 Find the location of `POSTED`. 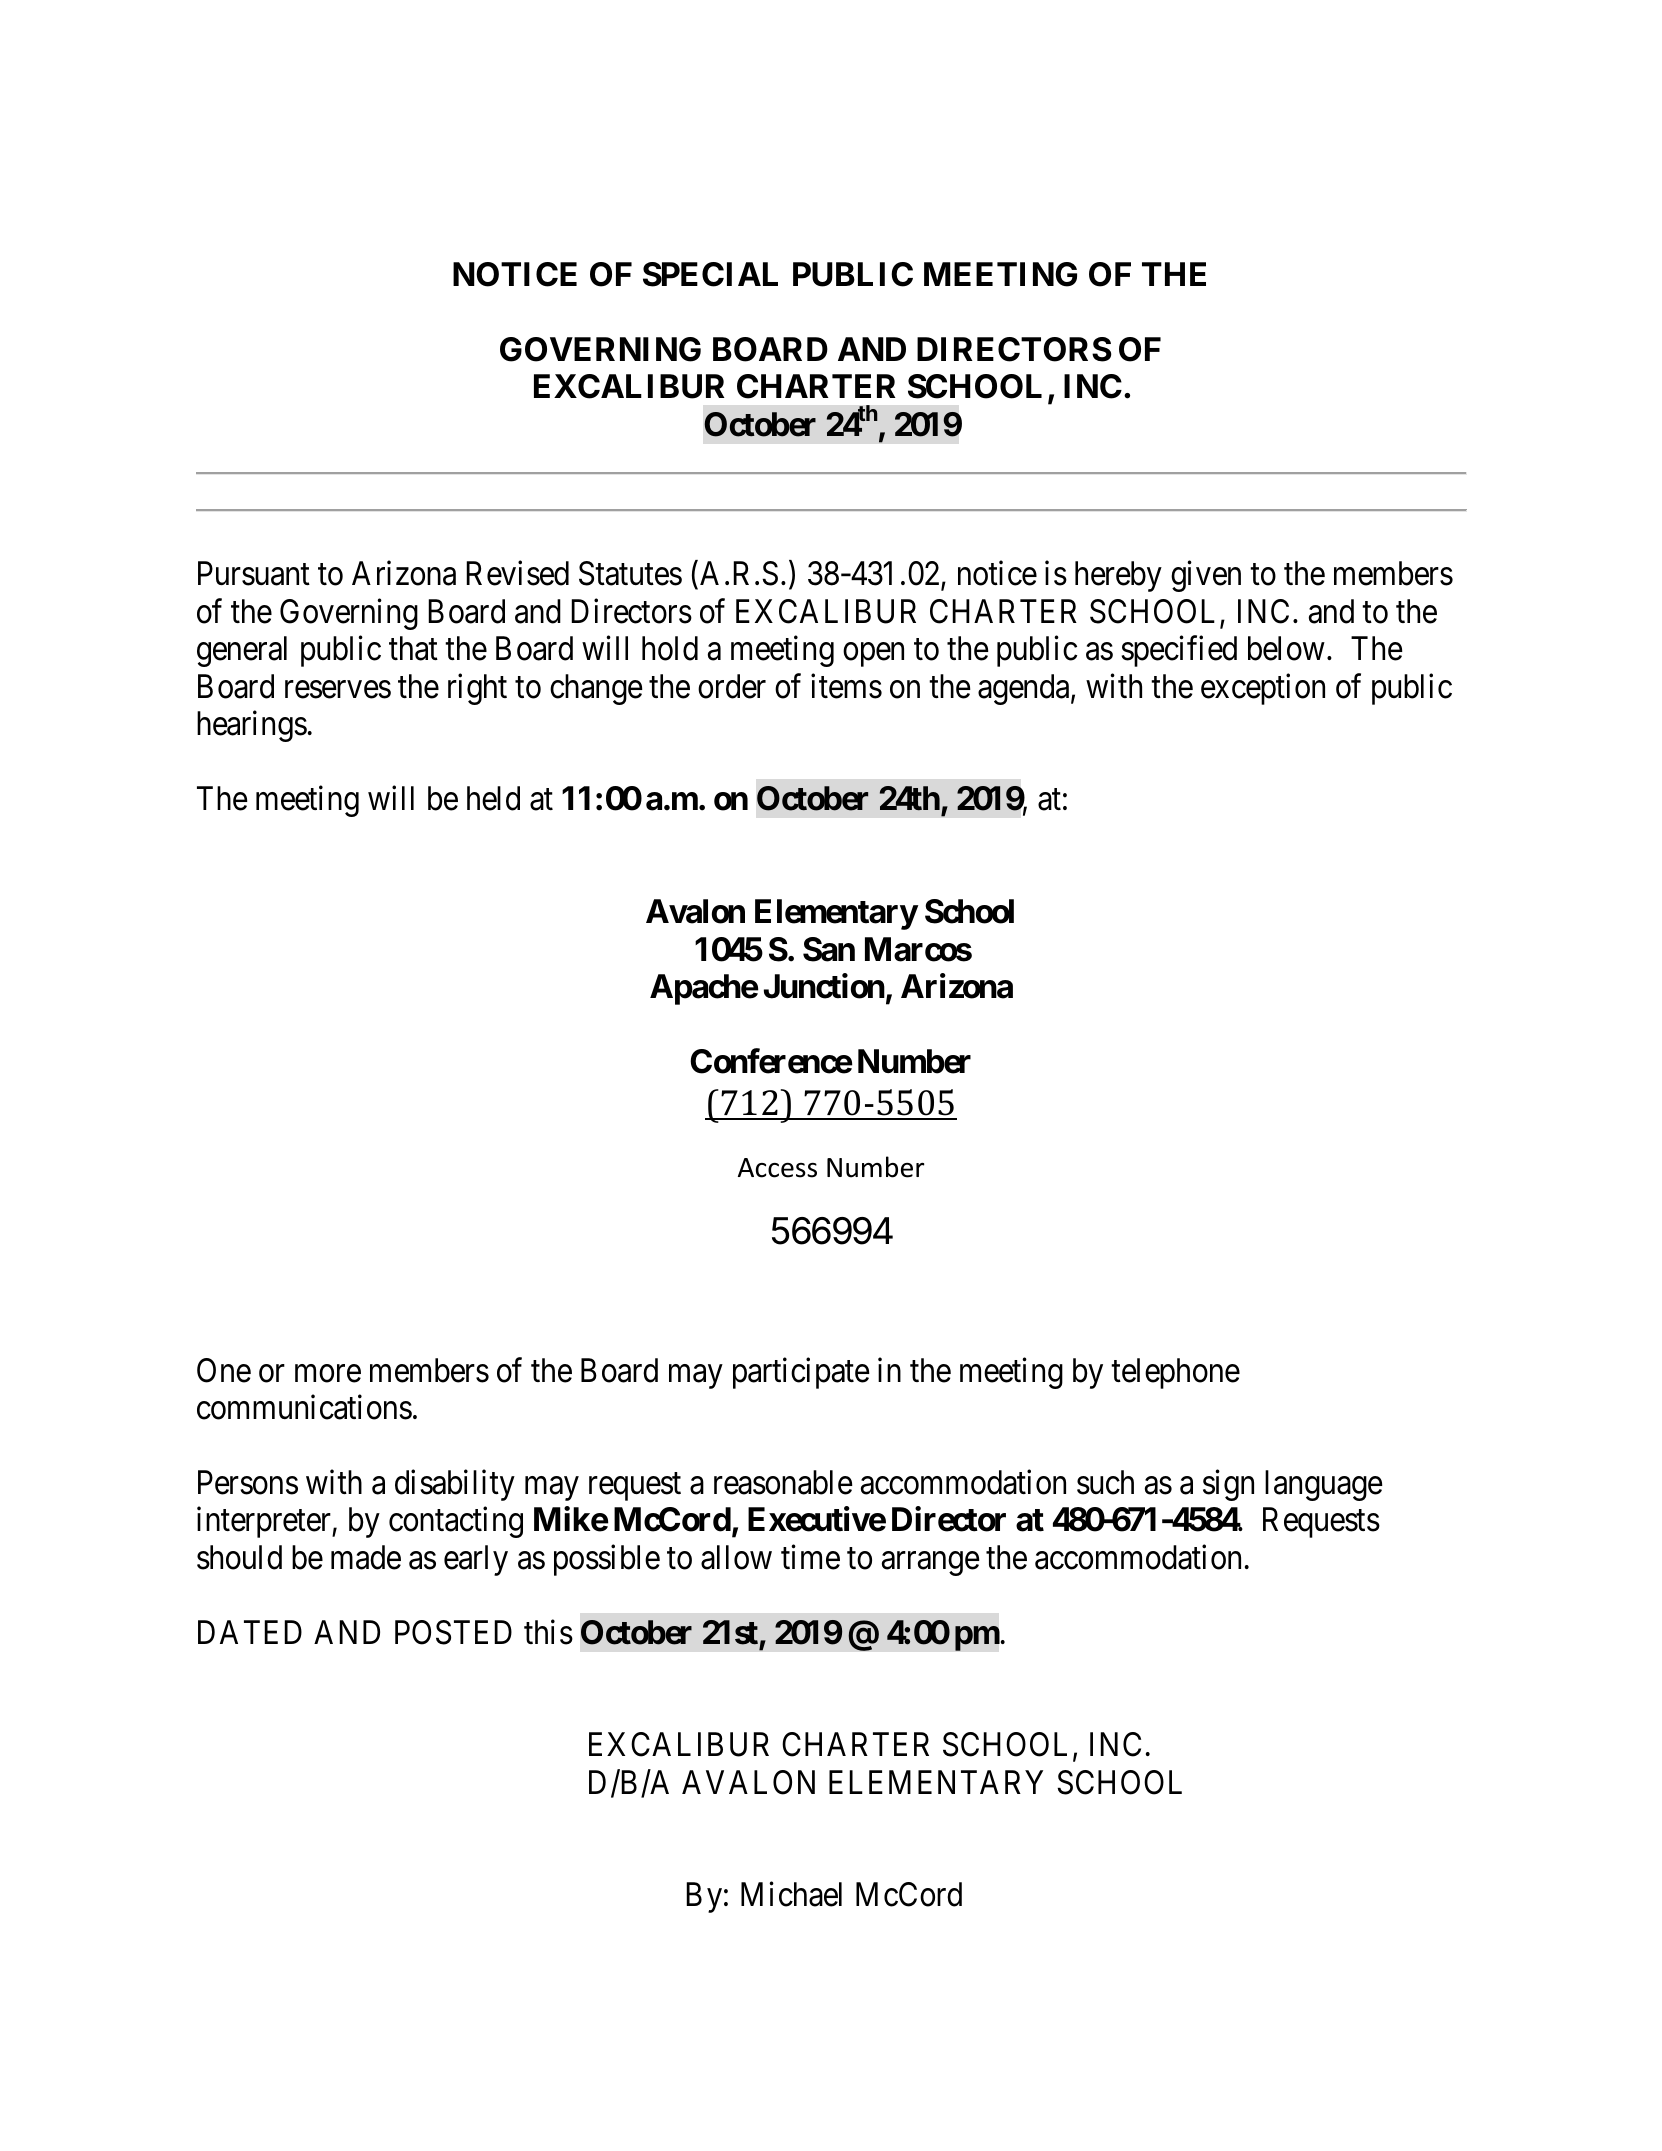

POSTED is located at coordinates (453, 1632).
